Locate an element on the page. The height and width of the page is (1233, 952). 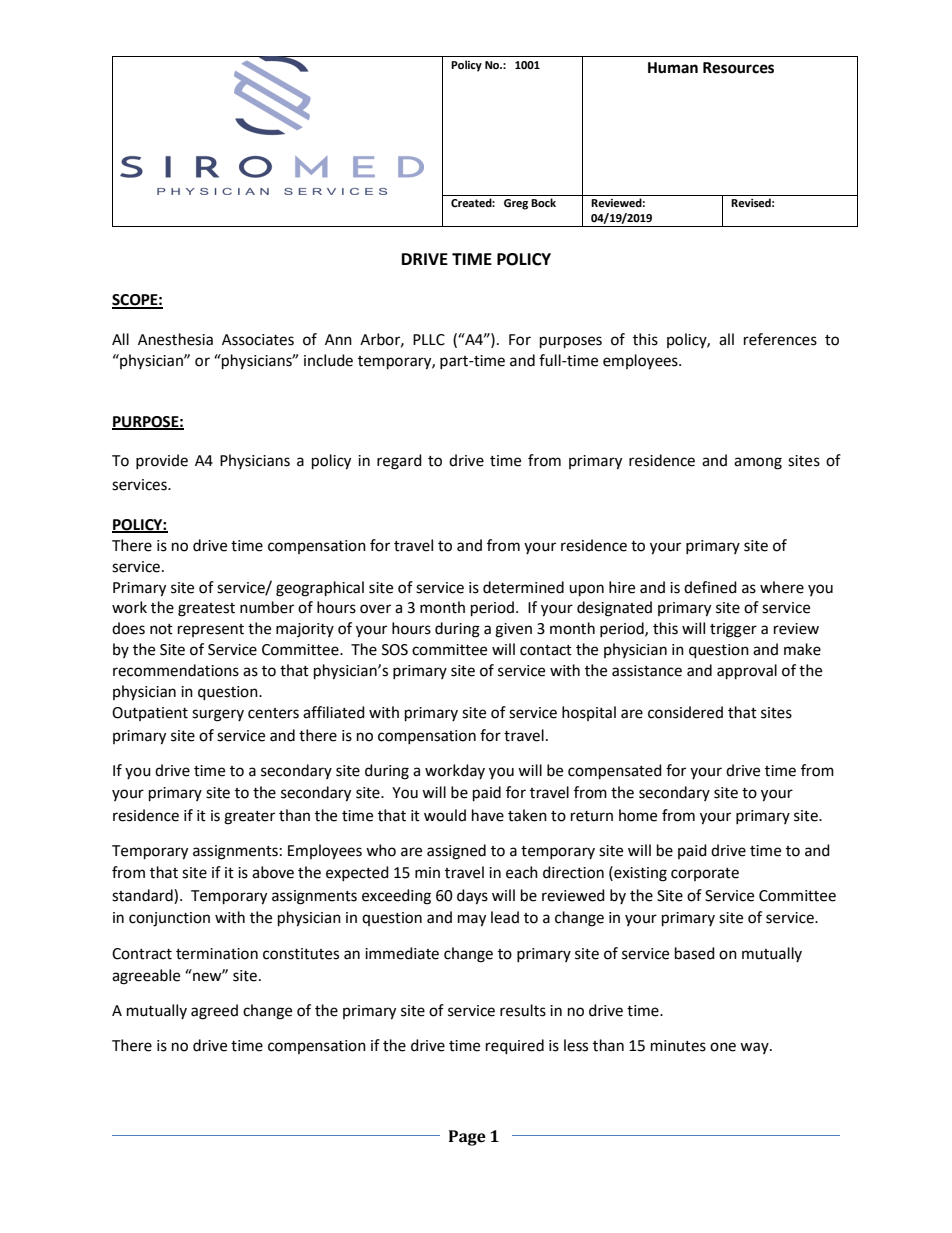
Anesthesia is located at coordinates (175, 339).
